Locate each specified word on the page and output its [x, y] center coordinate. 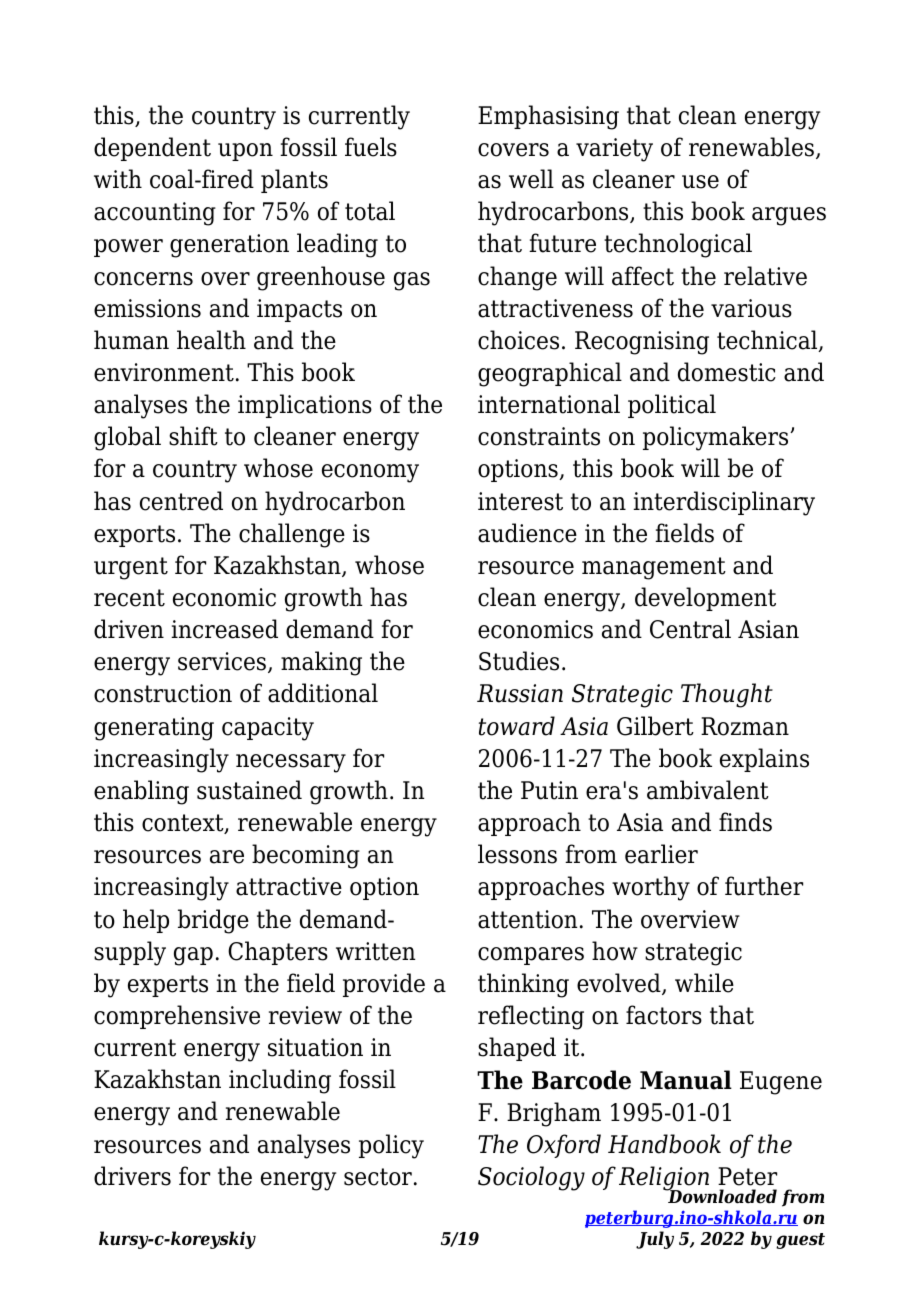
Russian [520, 693]
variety [614, 150]
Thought [727, 695]
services [222, 661]
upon [245, 152]
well [531, 179]
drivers [132, 1176]
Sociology [531, 1178]
